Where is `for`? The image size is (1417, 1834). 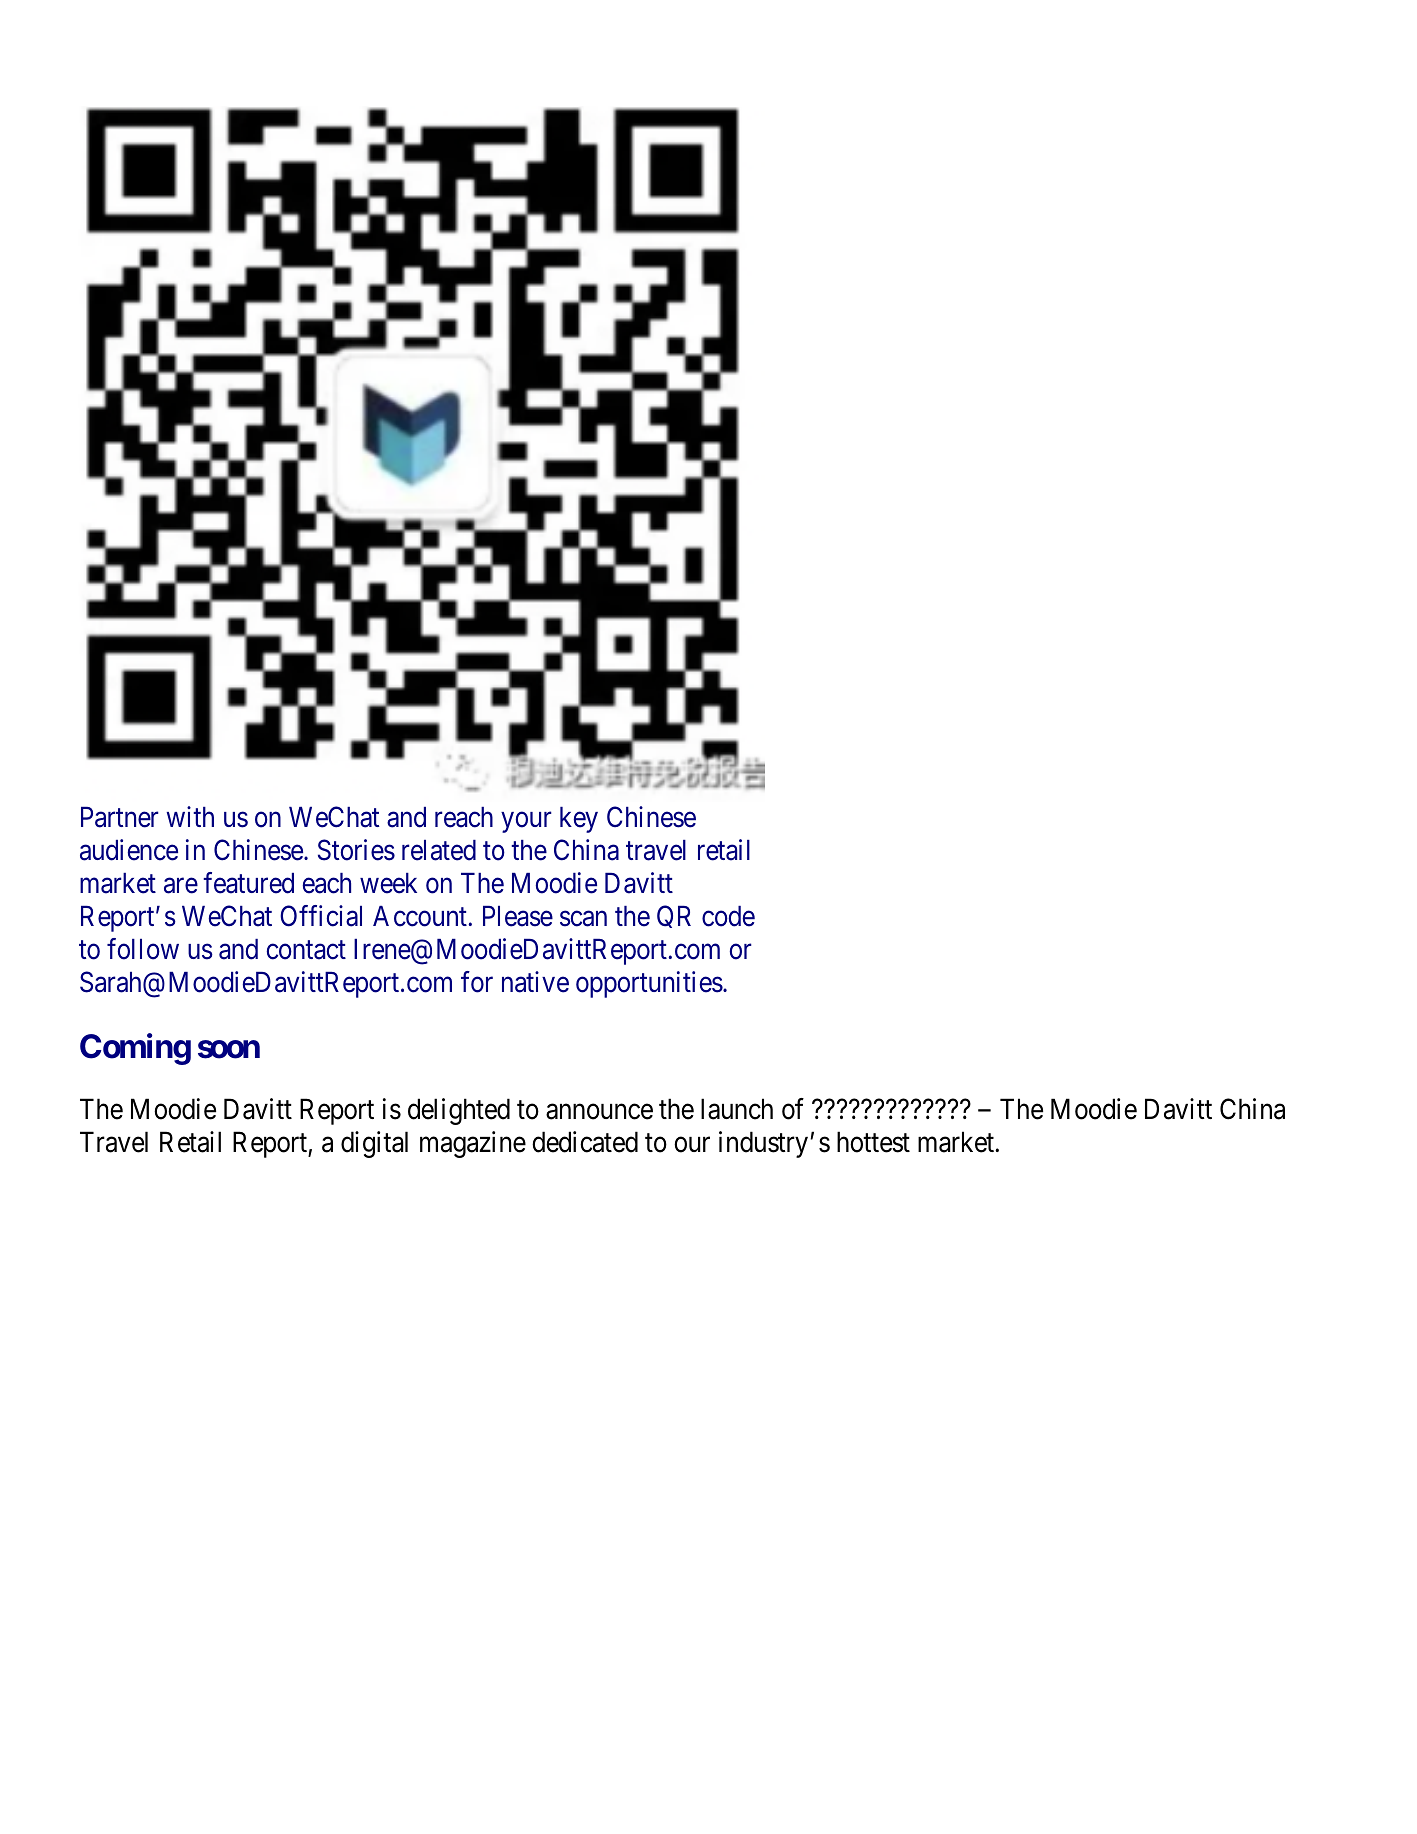 for is located at coordinates (477, 982).
